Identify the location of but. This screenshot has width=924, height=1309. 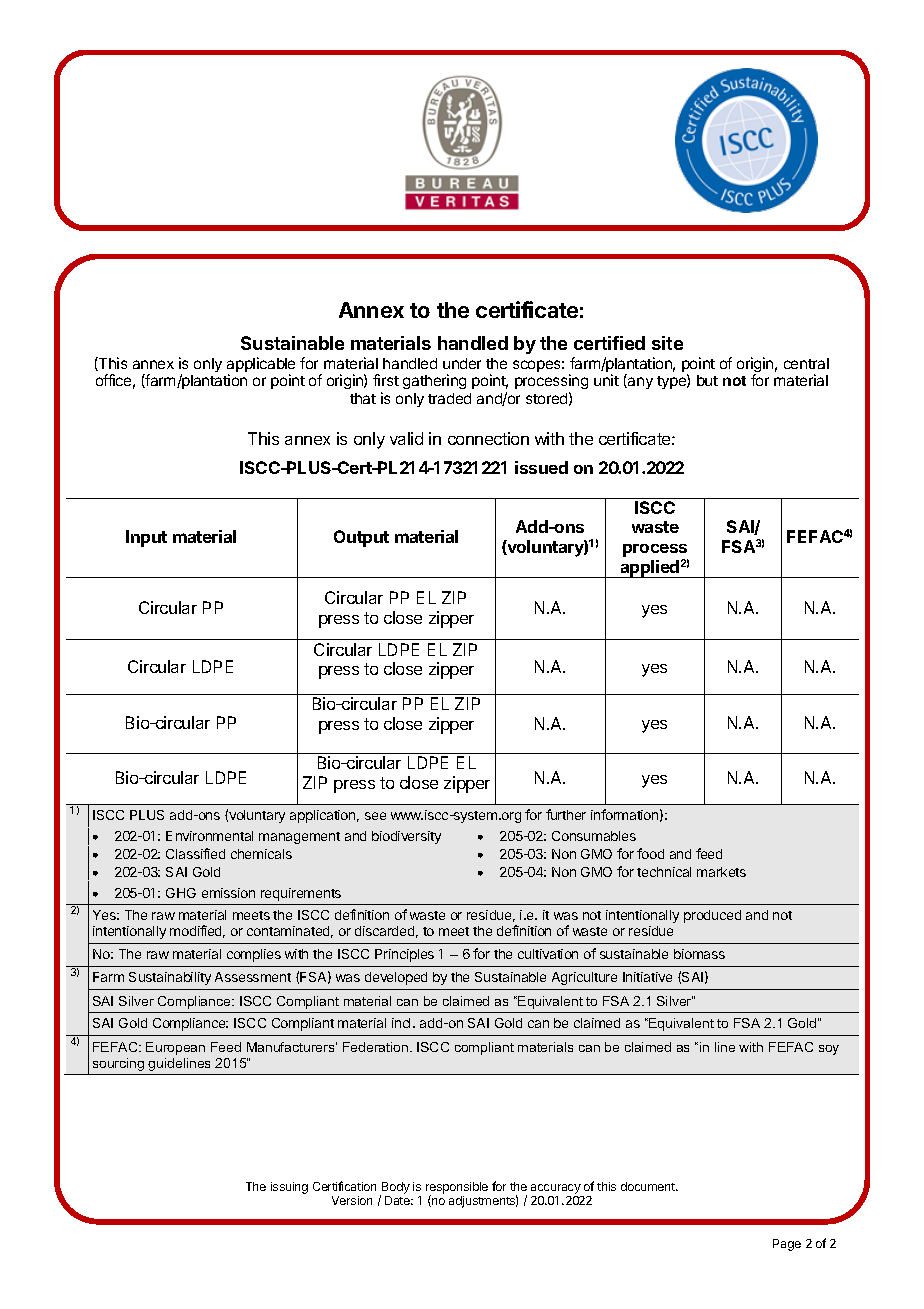
(707, 380).
